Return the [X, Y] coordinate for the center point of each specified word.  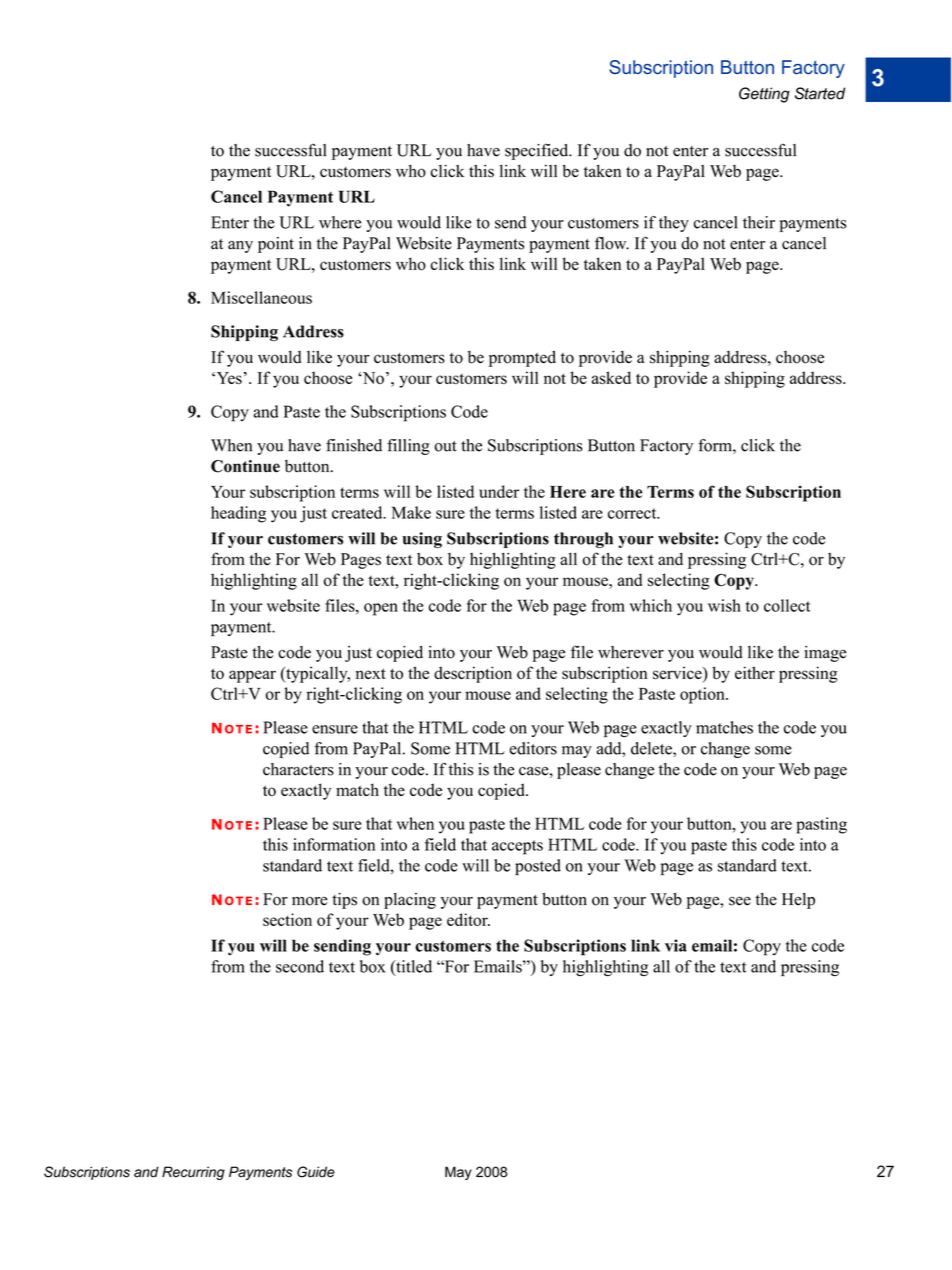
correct [633, 513]
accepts [517, 847]
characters [298, 769]
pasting [821, 825]
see [740, 901]
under [499, 491]
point [276, 245]
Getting [764, 95]
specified [538, 152]
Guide [316, 1172]
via [676, 945]
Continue [245, 466]
